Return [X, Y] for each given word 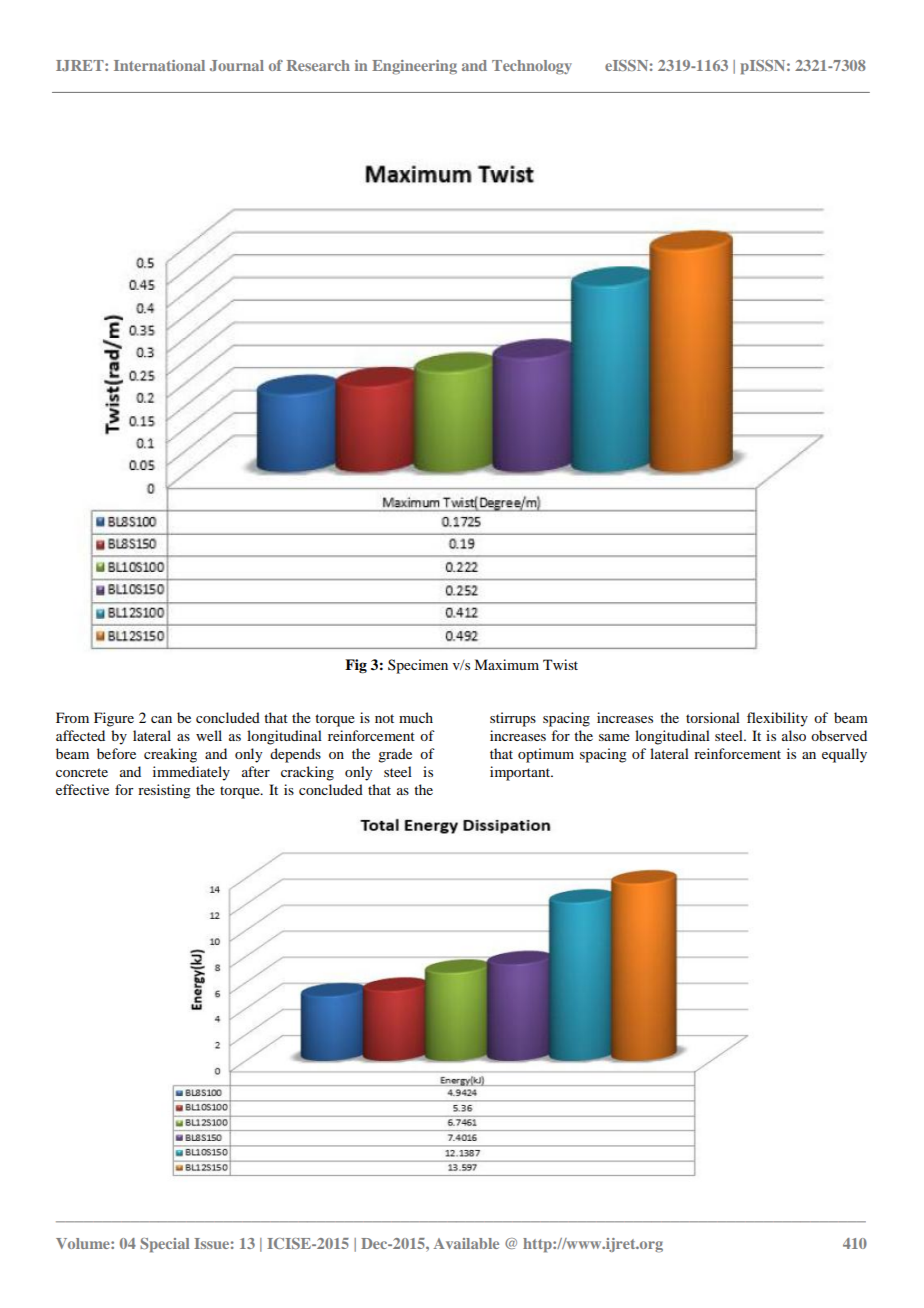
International [159, 65]
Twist [560, 664]
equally [844, 755]
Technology [532, 67]
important [521, 773]
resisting [164, 791]
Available [466, 1243]
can [161, 719]
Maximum [506, 664]
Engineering [414, 67]
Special [165, 1245]
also [794, 735]
